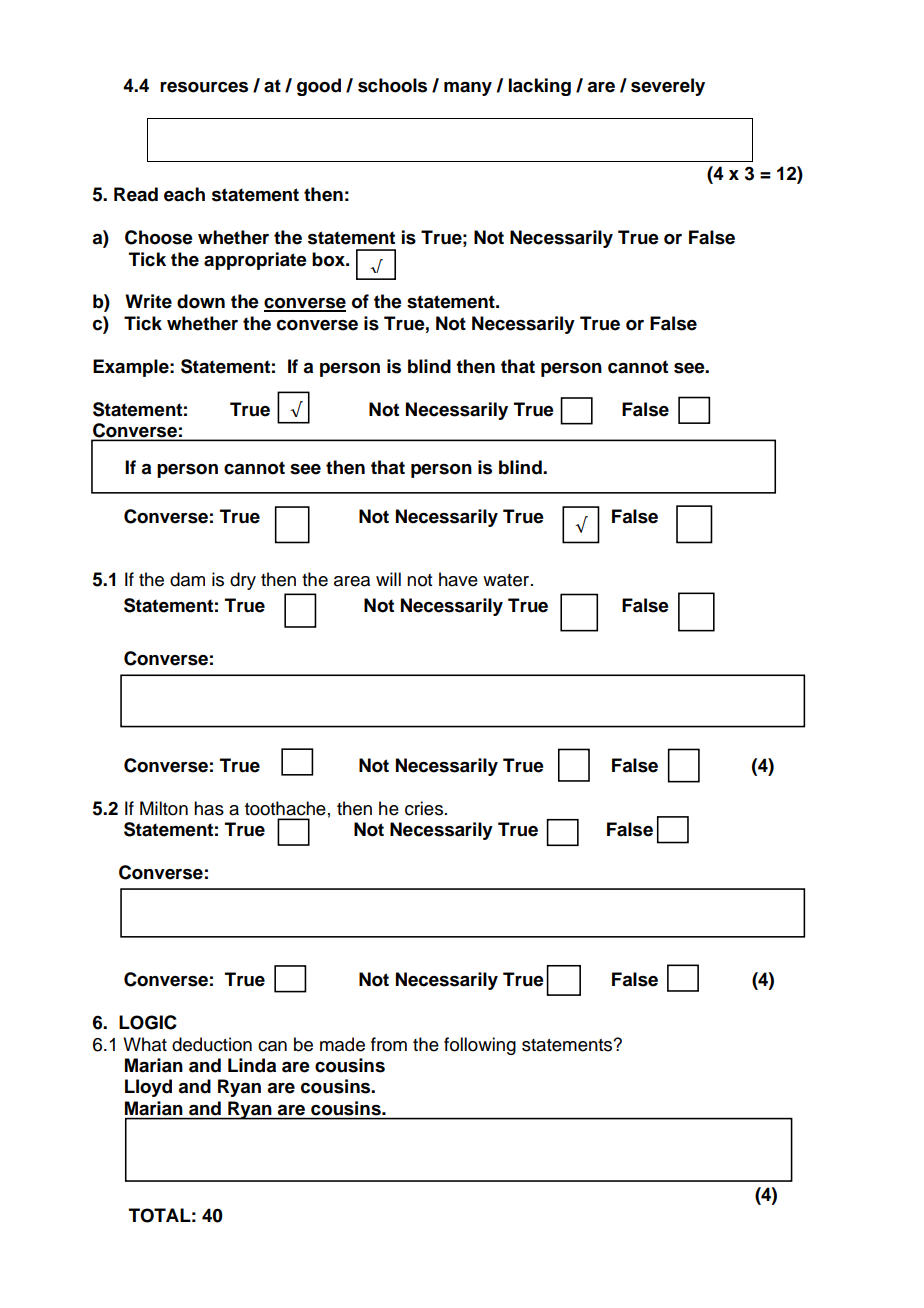 This page has width=924, height=1308. What do you see at coordinates (187, 579) in the page?
I see `dam` at bounding box center [187, 579].
